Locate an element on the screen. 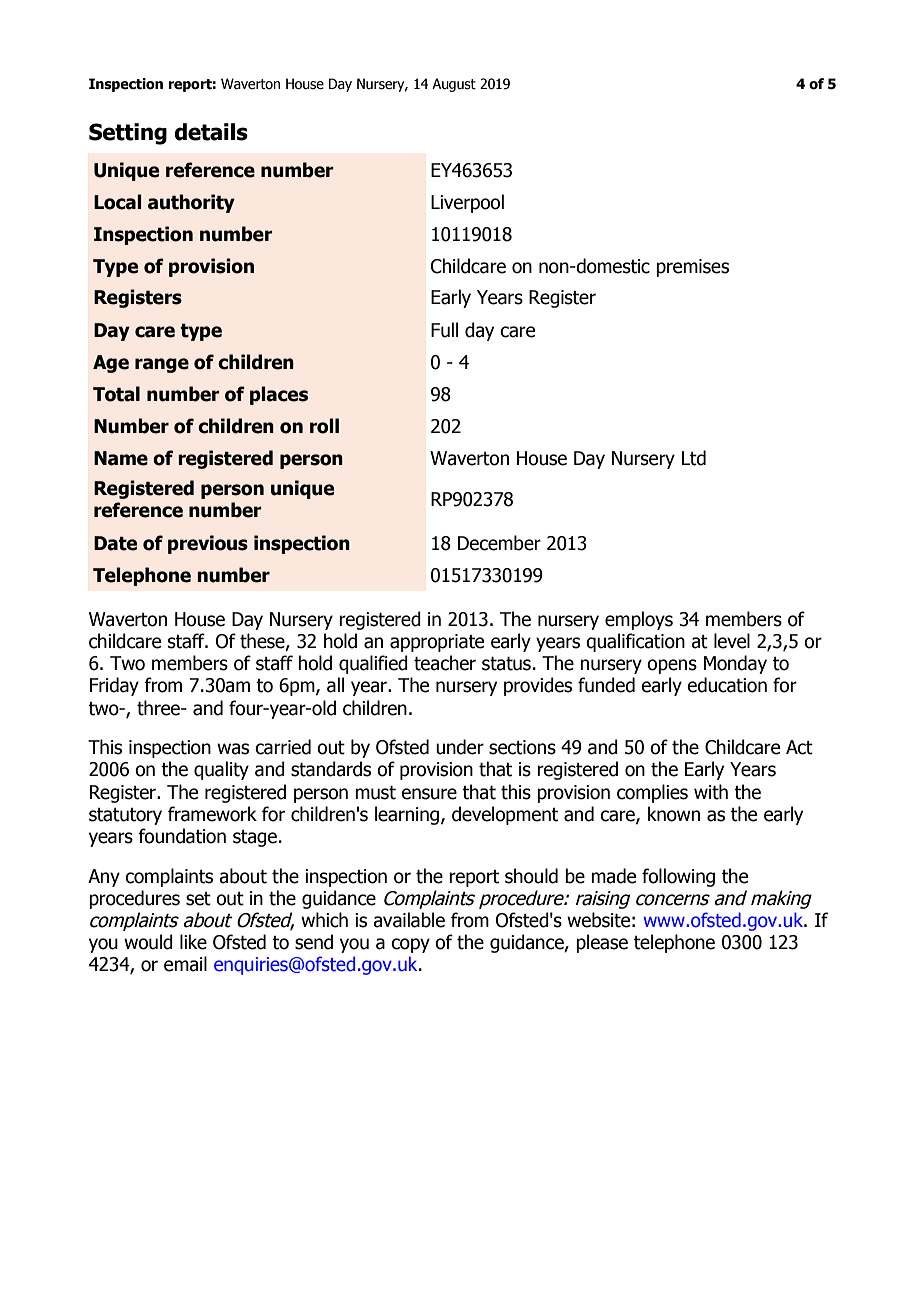 Image resolution: width=924 pixels, height=1310 pixels. August is located at coordinates (454, 85).
